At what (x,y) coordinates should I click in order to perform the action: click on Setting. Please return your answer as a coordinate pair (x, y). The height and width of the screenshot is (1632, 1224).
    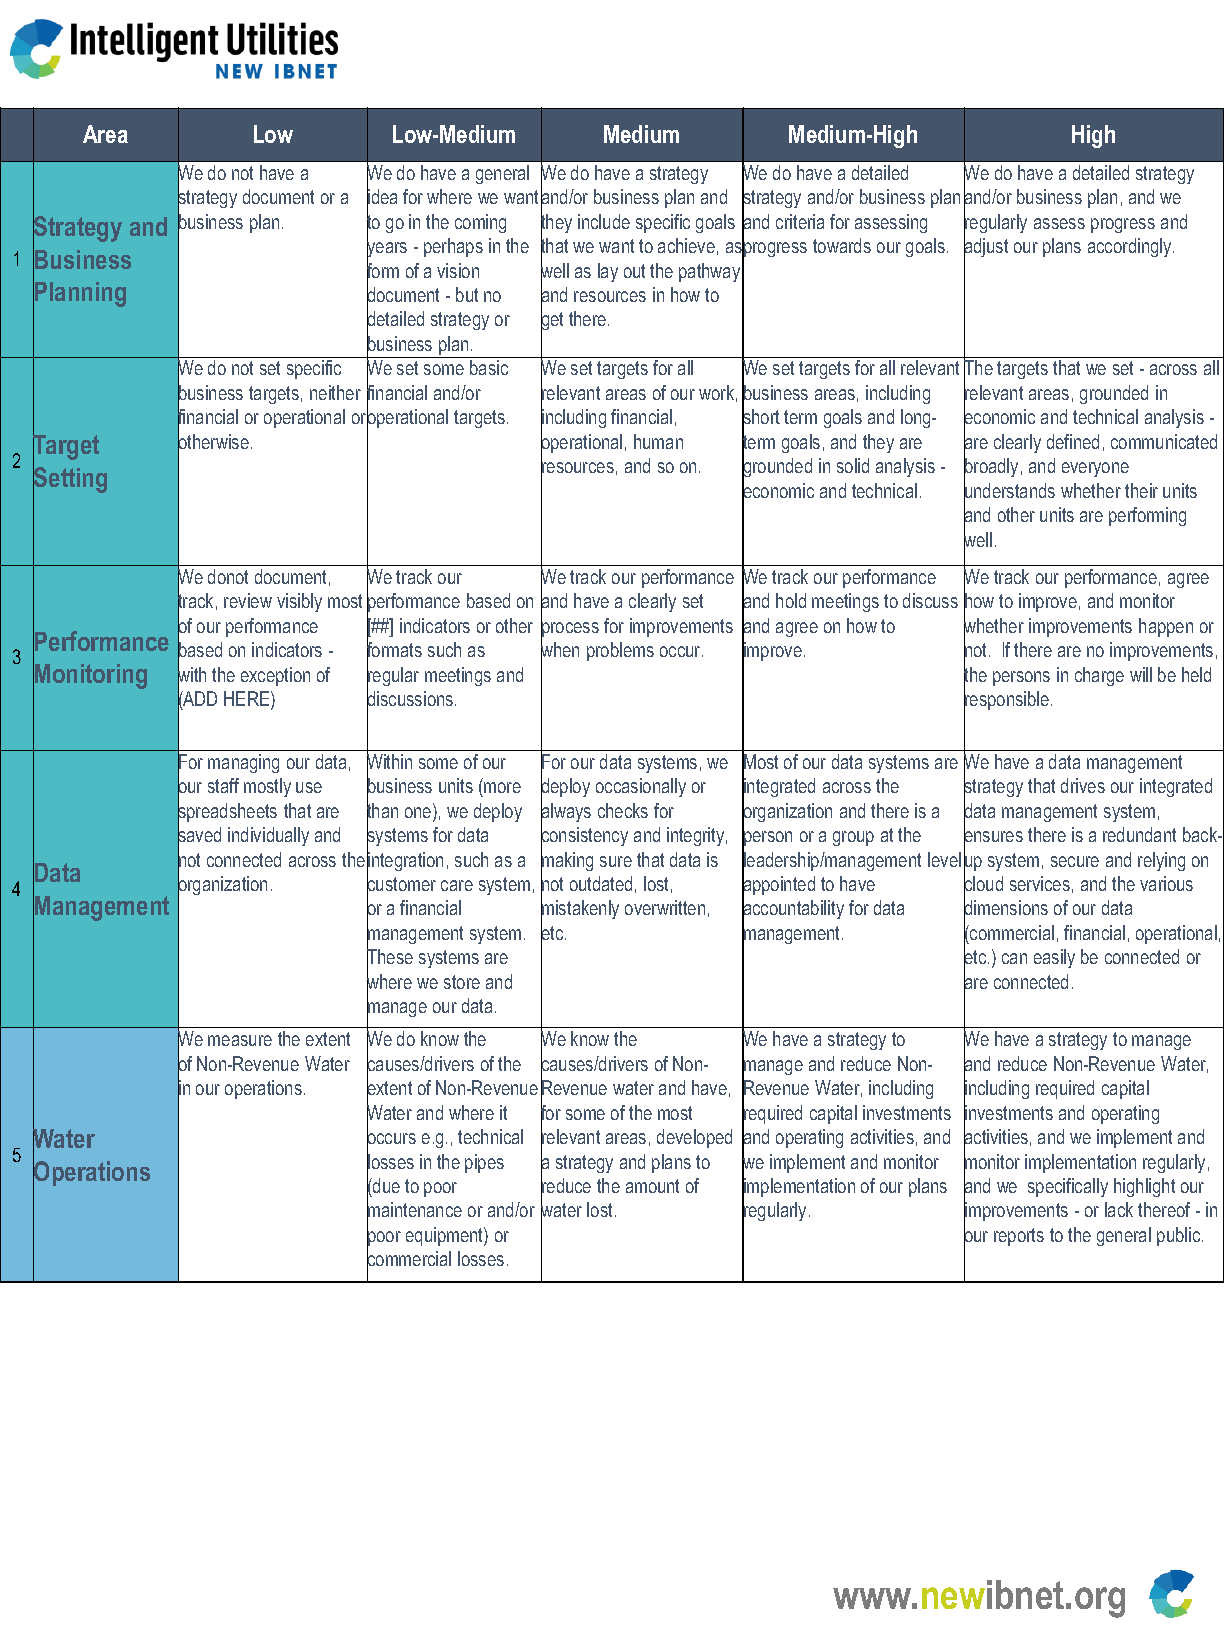
    Looking at the image, I should click on (70, 480).
